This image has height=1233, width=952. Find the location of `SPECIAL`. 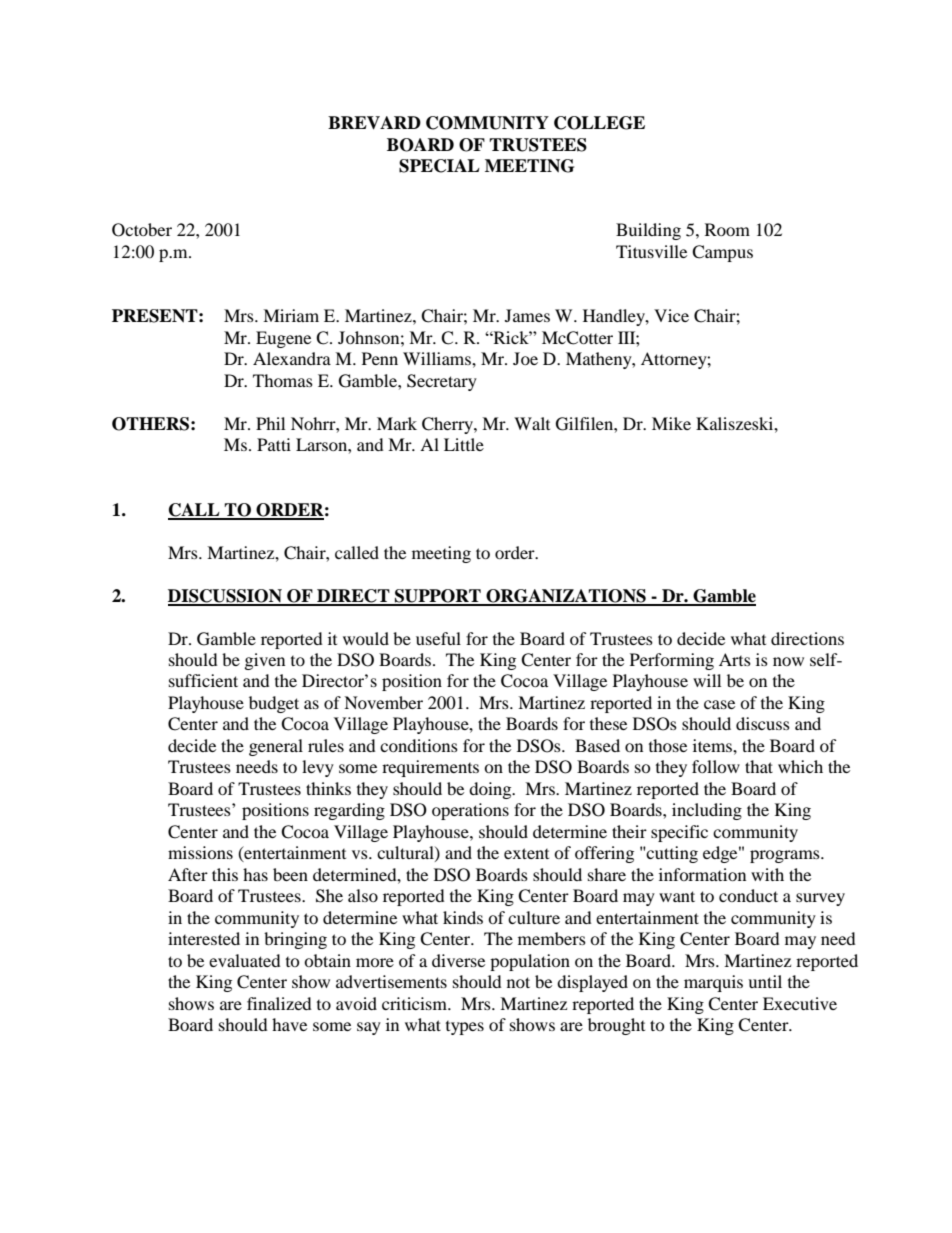

SPECIAL is located at coordinates (439, 166).
